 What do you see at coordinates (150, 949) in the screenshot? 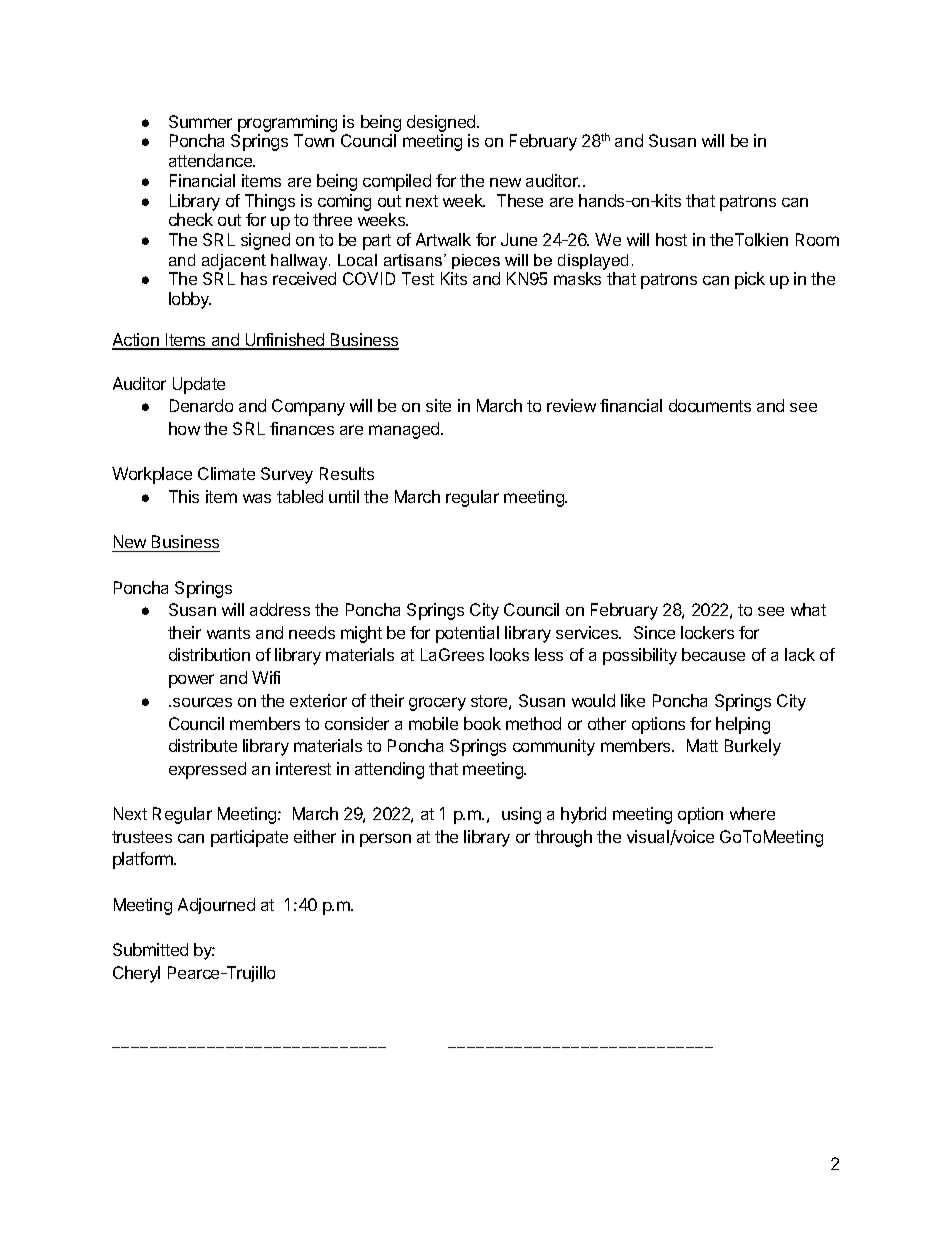
I see `Submitted` at bounding box center [150, 949].
